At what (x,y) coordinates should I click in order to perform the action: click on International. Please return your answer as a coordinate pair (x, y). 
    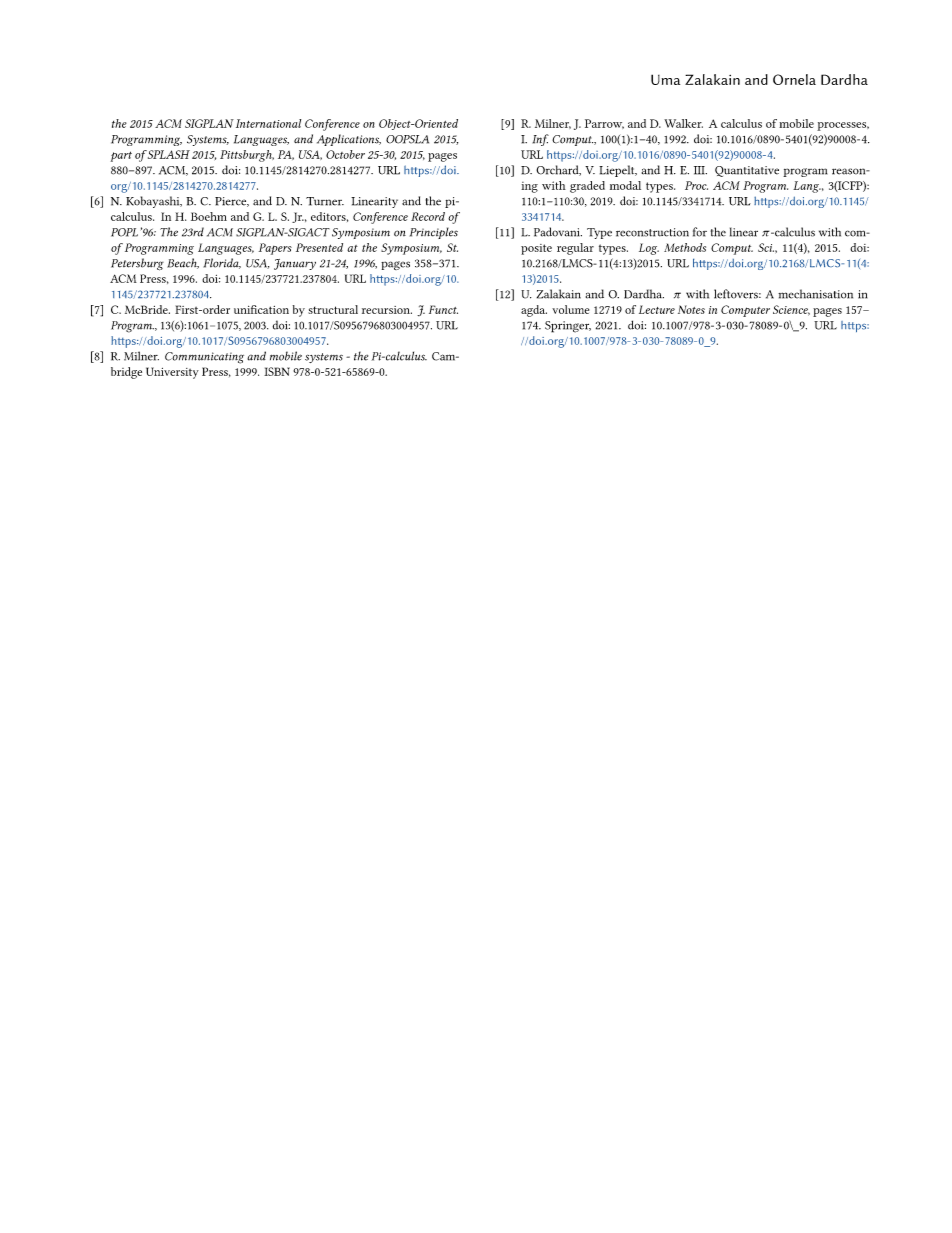
    Looking at the image, I should click on (268, 123).
